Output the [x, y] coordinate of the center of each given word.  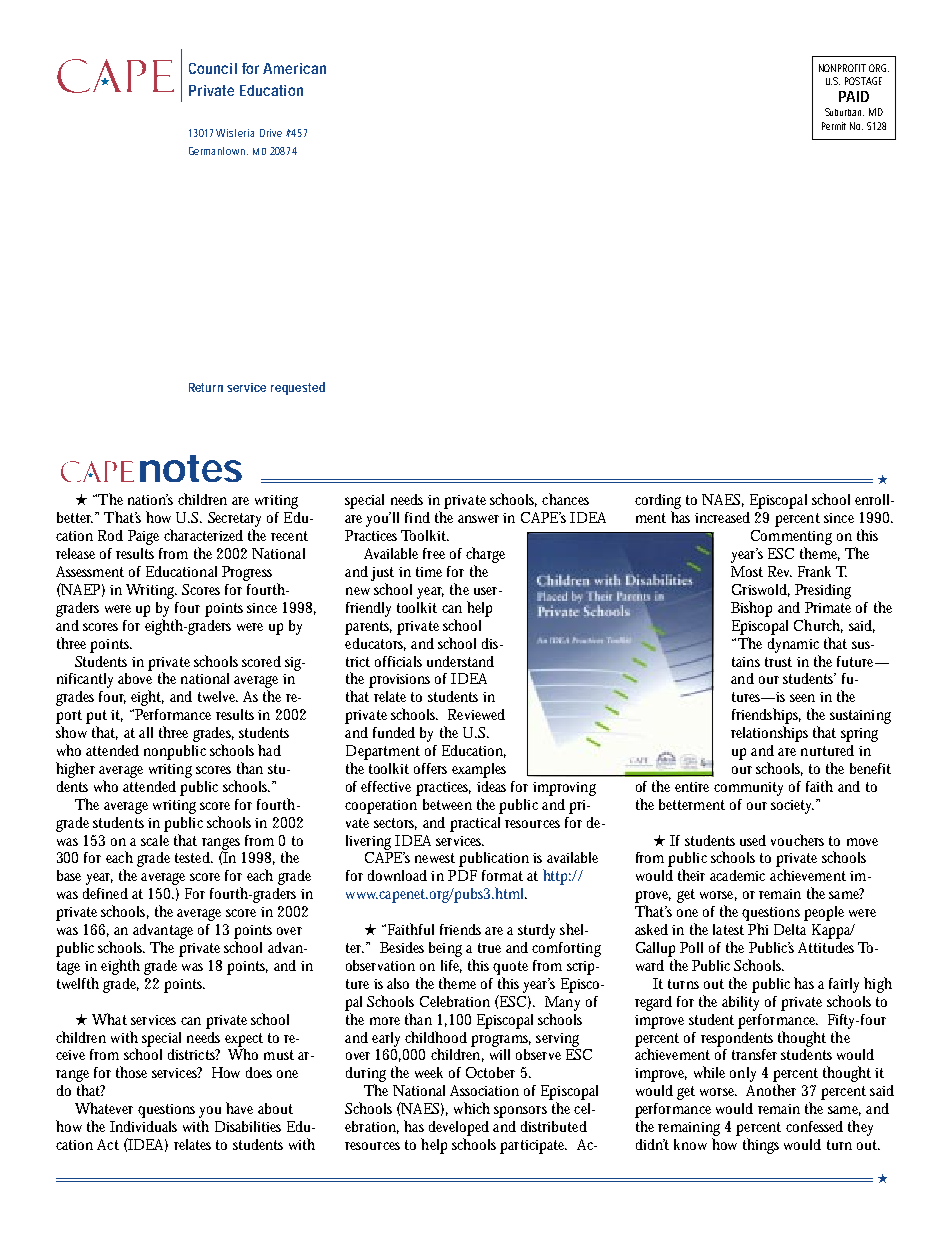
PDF [462, 875]
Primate [828, 607]
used [753, 840]
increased [722, 517]
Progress [247, 573]
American [294, 68]
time [429, 572]
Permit [834, 126]
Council [213, 68]
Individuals [143, 1126]
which [472, 1108]
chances [565, 499]
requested [298, 388]
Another [771, 1090]
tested [192, 857]
